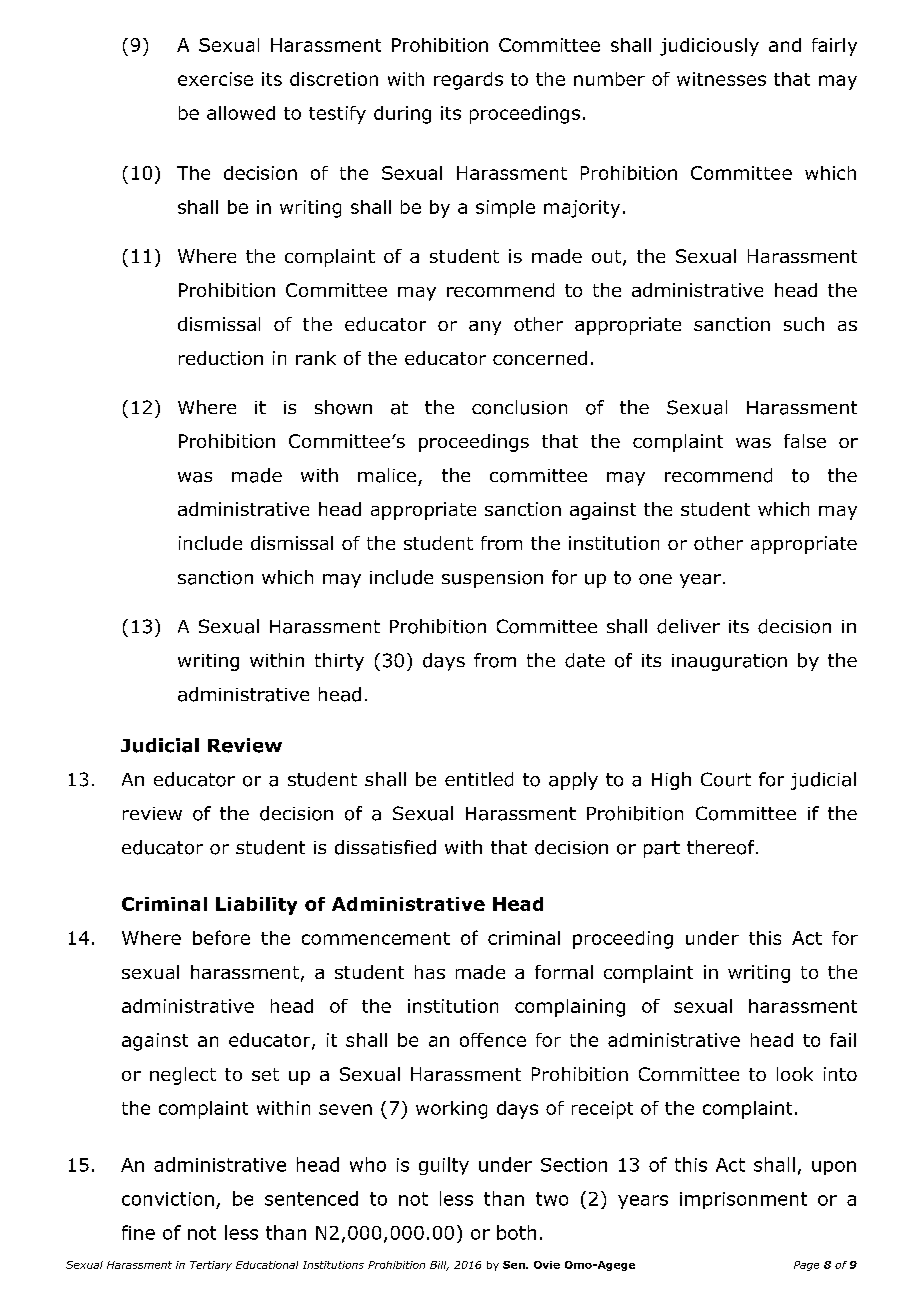 The image size is (924, 1308). I want to click on both, so click(516, 1232).
